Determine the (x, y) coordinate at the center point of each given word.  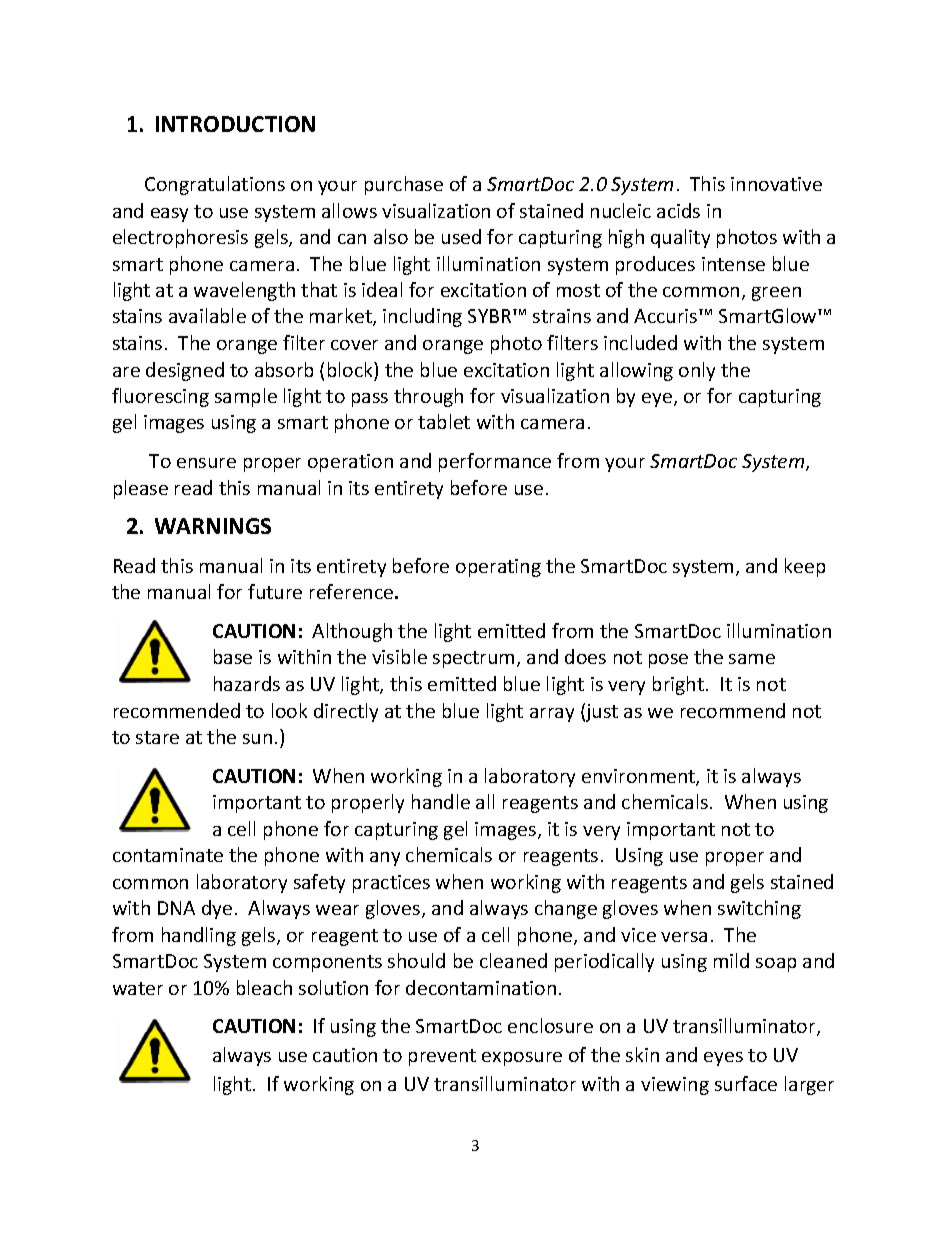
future (275, 591)
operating (498, 568)
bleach (264, 987)
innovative (776, 184)
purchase (404, 185)
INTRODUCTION (235, 124)
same (752, 659)
